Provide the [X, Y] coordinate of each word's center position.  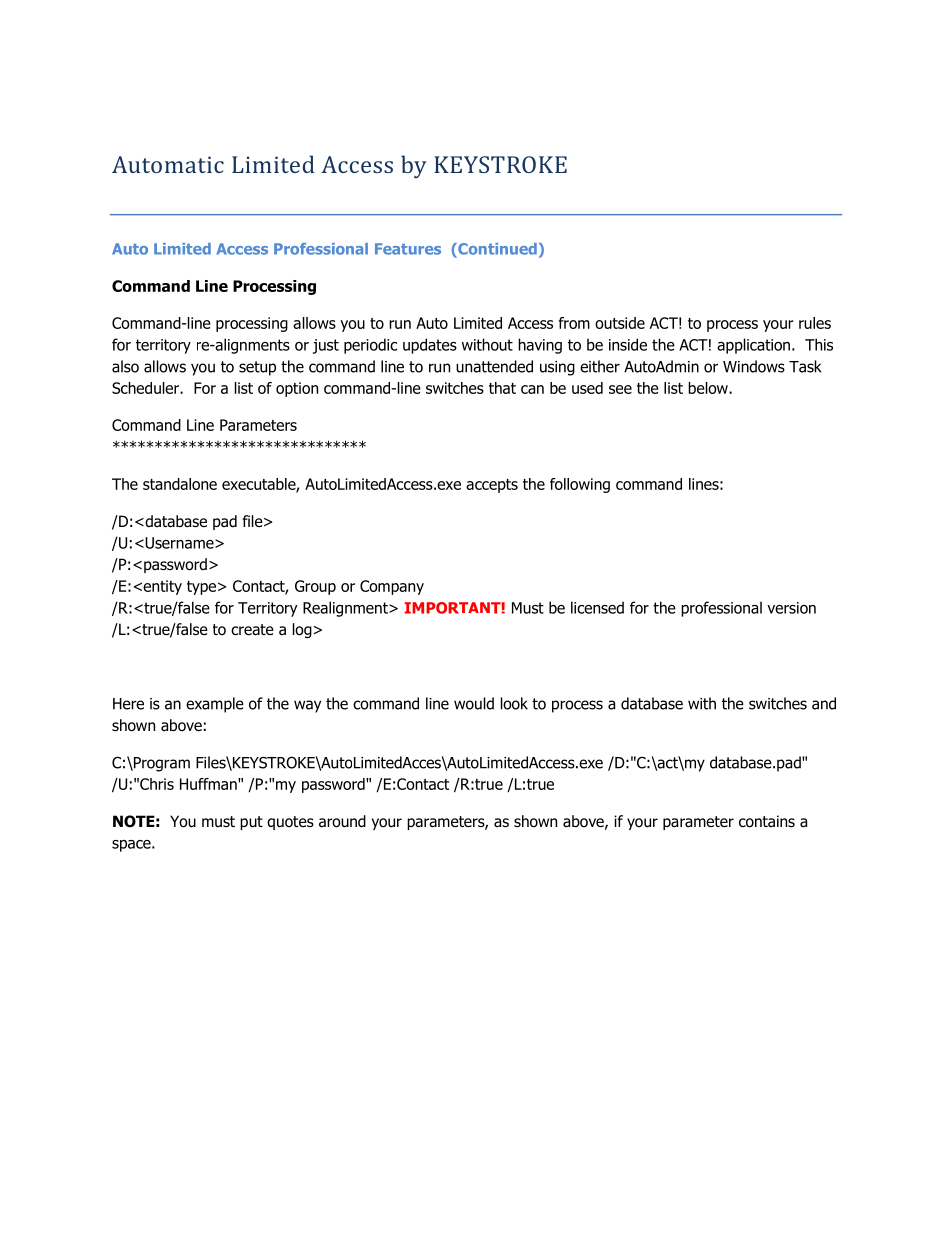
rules [815, 323]
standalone [180, 484]
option [297, 389]
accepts [492, 486]
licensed [597, 607]
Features [408, 249]
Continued [496, 249]
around [342, 821]
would [474, 703]
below [709, 388]
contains [767, 821]
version [791, 608]
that [502, 388]
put [251, 823]
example [215, 705]
